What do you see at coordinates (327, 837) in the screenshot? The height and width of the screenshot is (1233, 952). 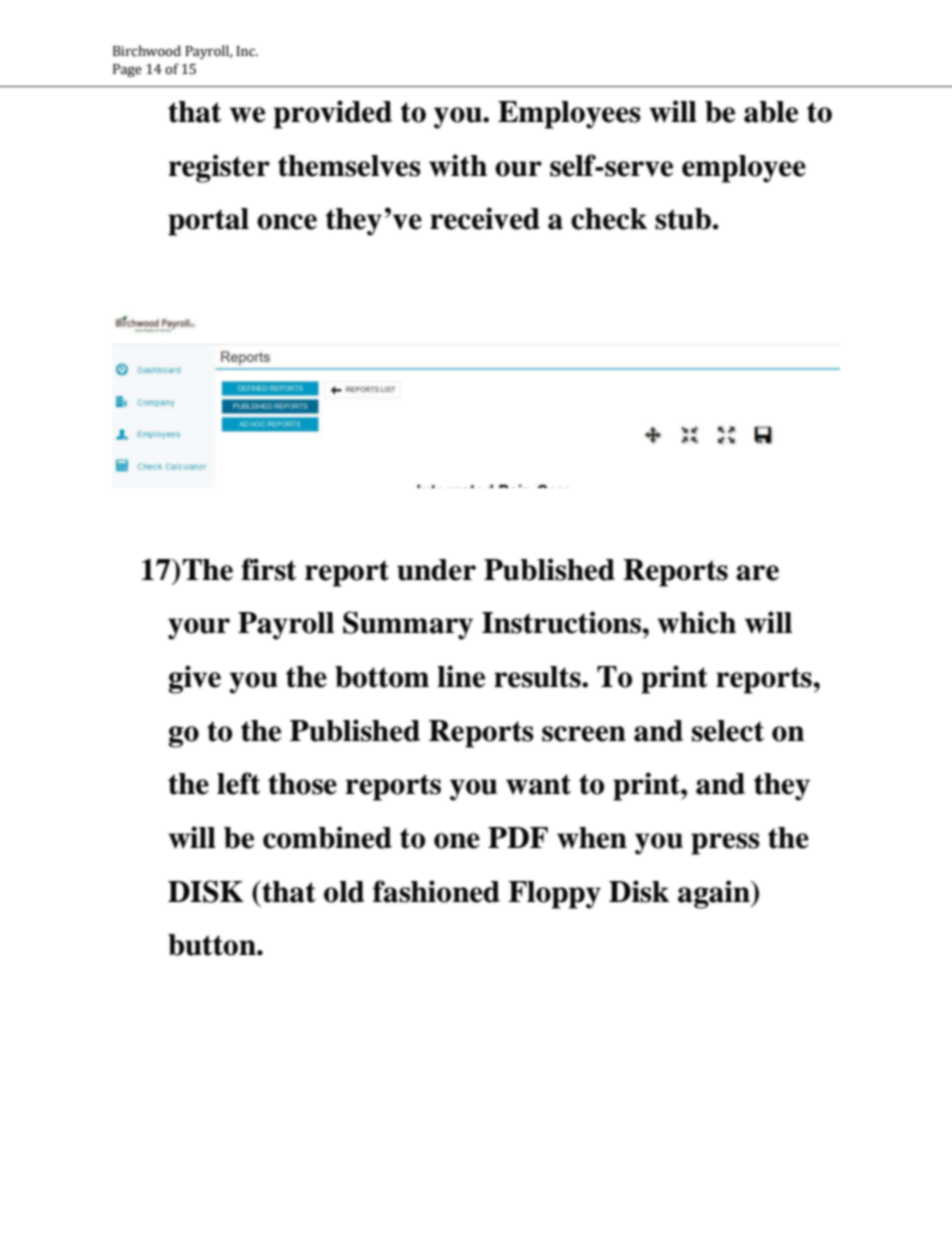 I see `combined` at bounding box center [327, 837].
